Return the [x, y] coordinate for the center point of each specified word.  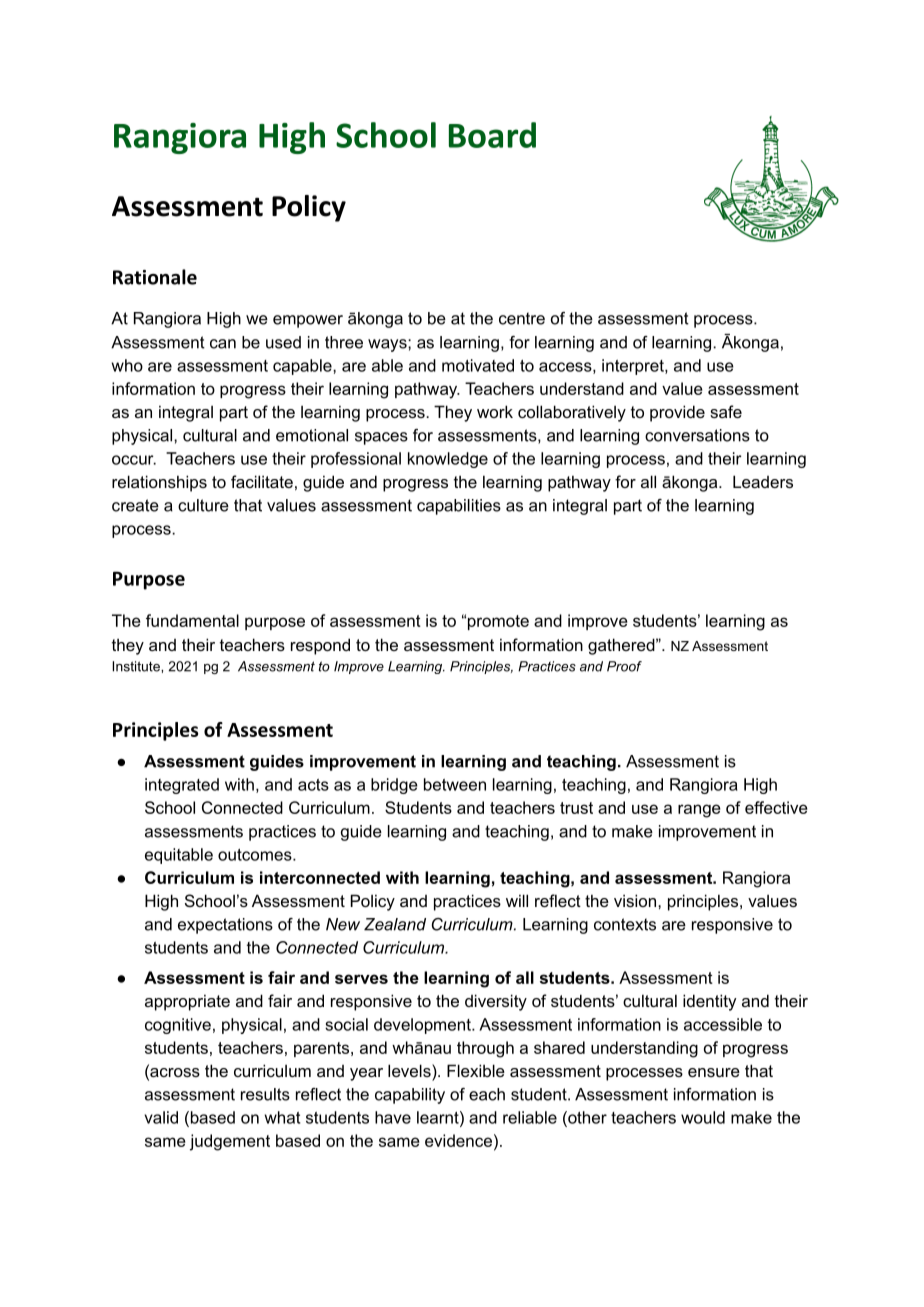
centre [522, 318]
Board [492, 135]
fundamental [192, 620]
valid [161, 1117]
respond [320, 646]
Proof [624, 666]
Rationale [155, 277]
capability [410, 1096]
